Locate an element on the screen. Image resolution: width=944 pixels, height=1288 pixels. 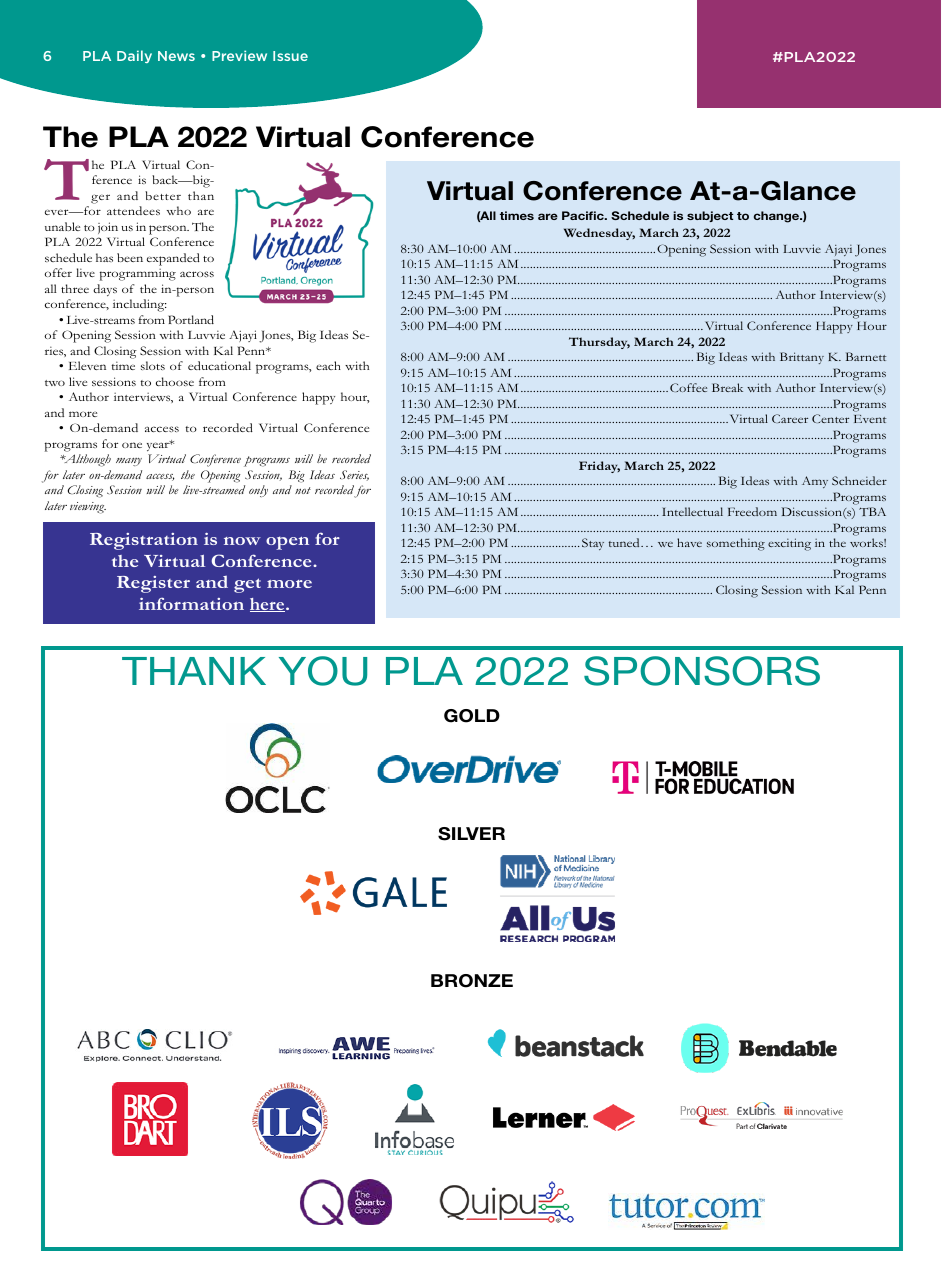
Freedom is located at coordinates (752, 511).
